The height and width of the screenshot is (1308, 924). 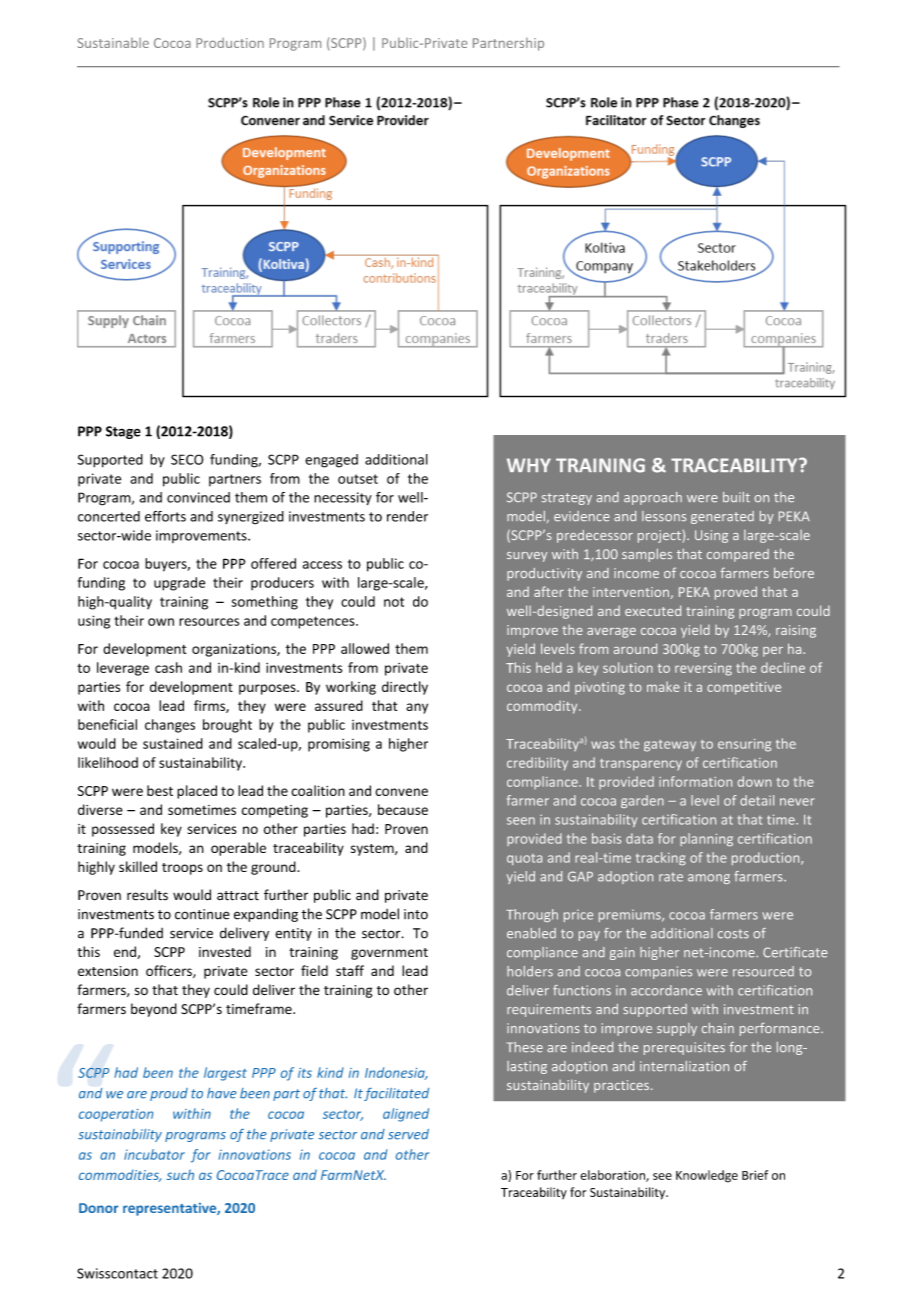 I want to click on proved, so click(x=736, y=593).
